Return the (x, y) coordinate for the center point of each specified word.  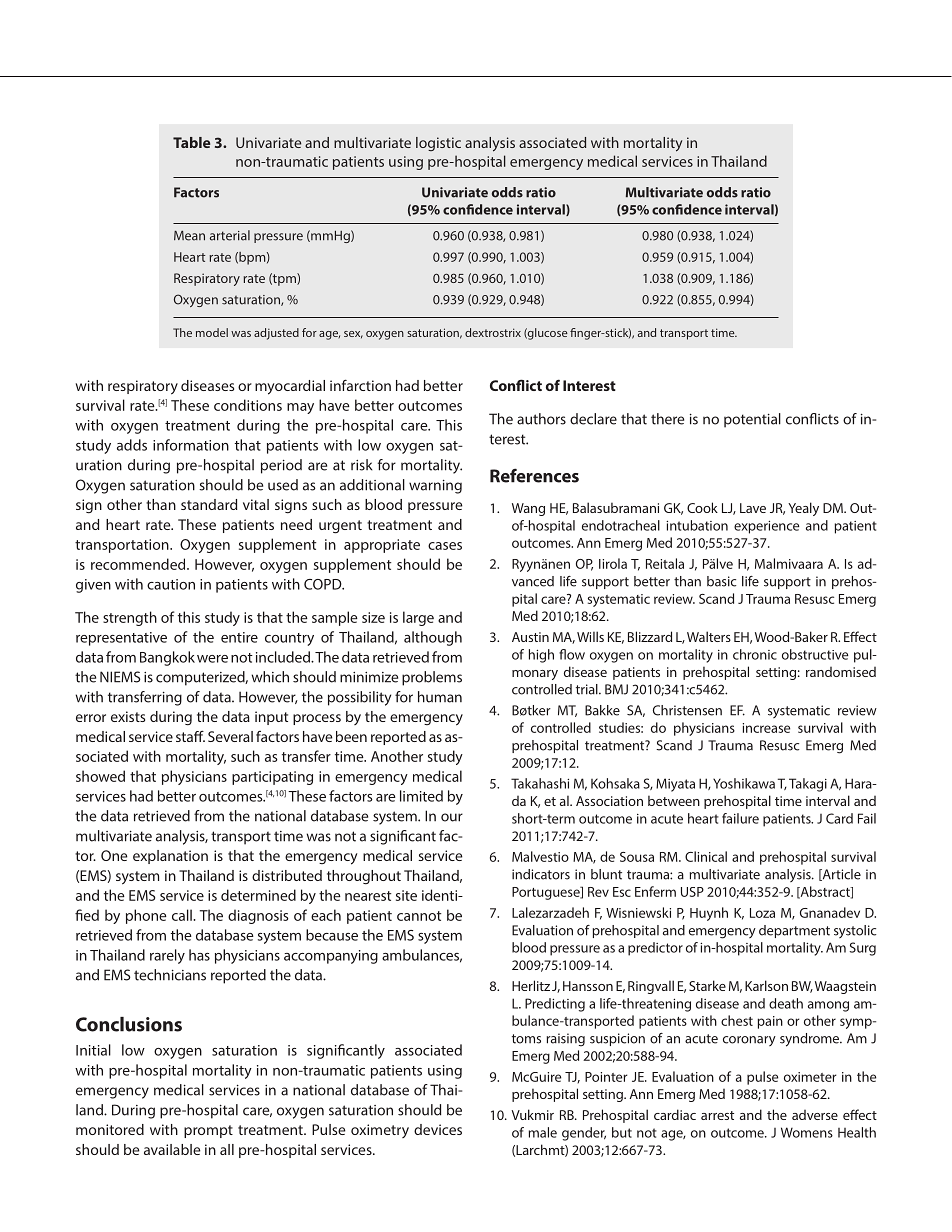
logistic (438, 144)
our (452, 817)
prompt (208, 1131)
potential (752, 420)
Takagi (808, 785)
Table (191, 142)
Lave (753, 508)
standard (209, 504)
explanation (170, 857)
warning (435, 487)
